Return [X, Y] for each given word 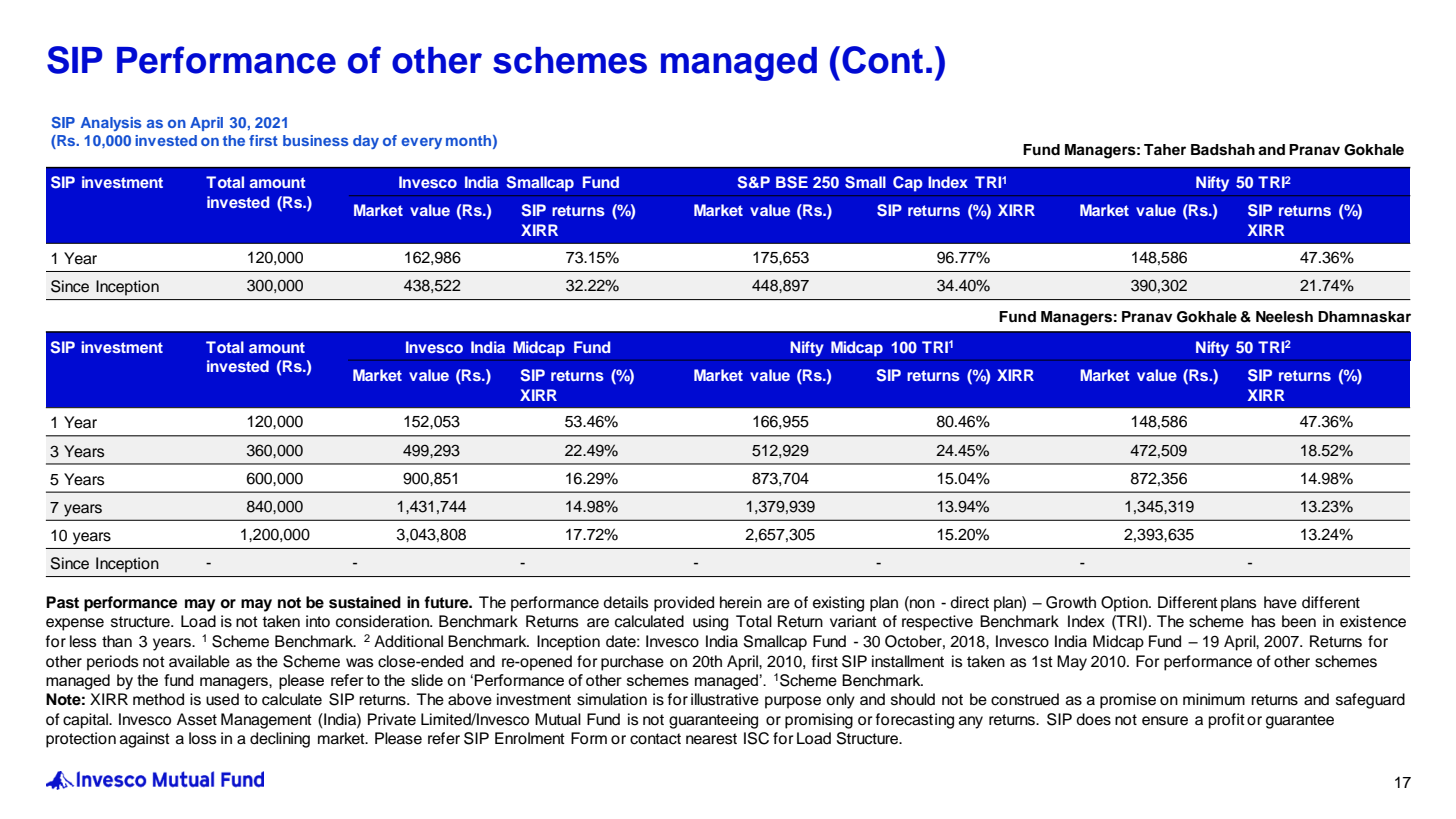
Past [62, 602]
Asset [197, 719]
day [366, 142]
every [421, 143]
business [315, 140]
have [1280, 602]
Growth [1071, 602]
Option [1125, 604]
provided [684, 604]
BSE [792, 182]
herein [741, 602]
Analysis [111, 124]
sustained [365, 602]
